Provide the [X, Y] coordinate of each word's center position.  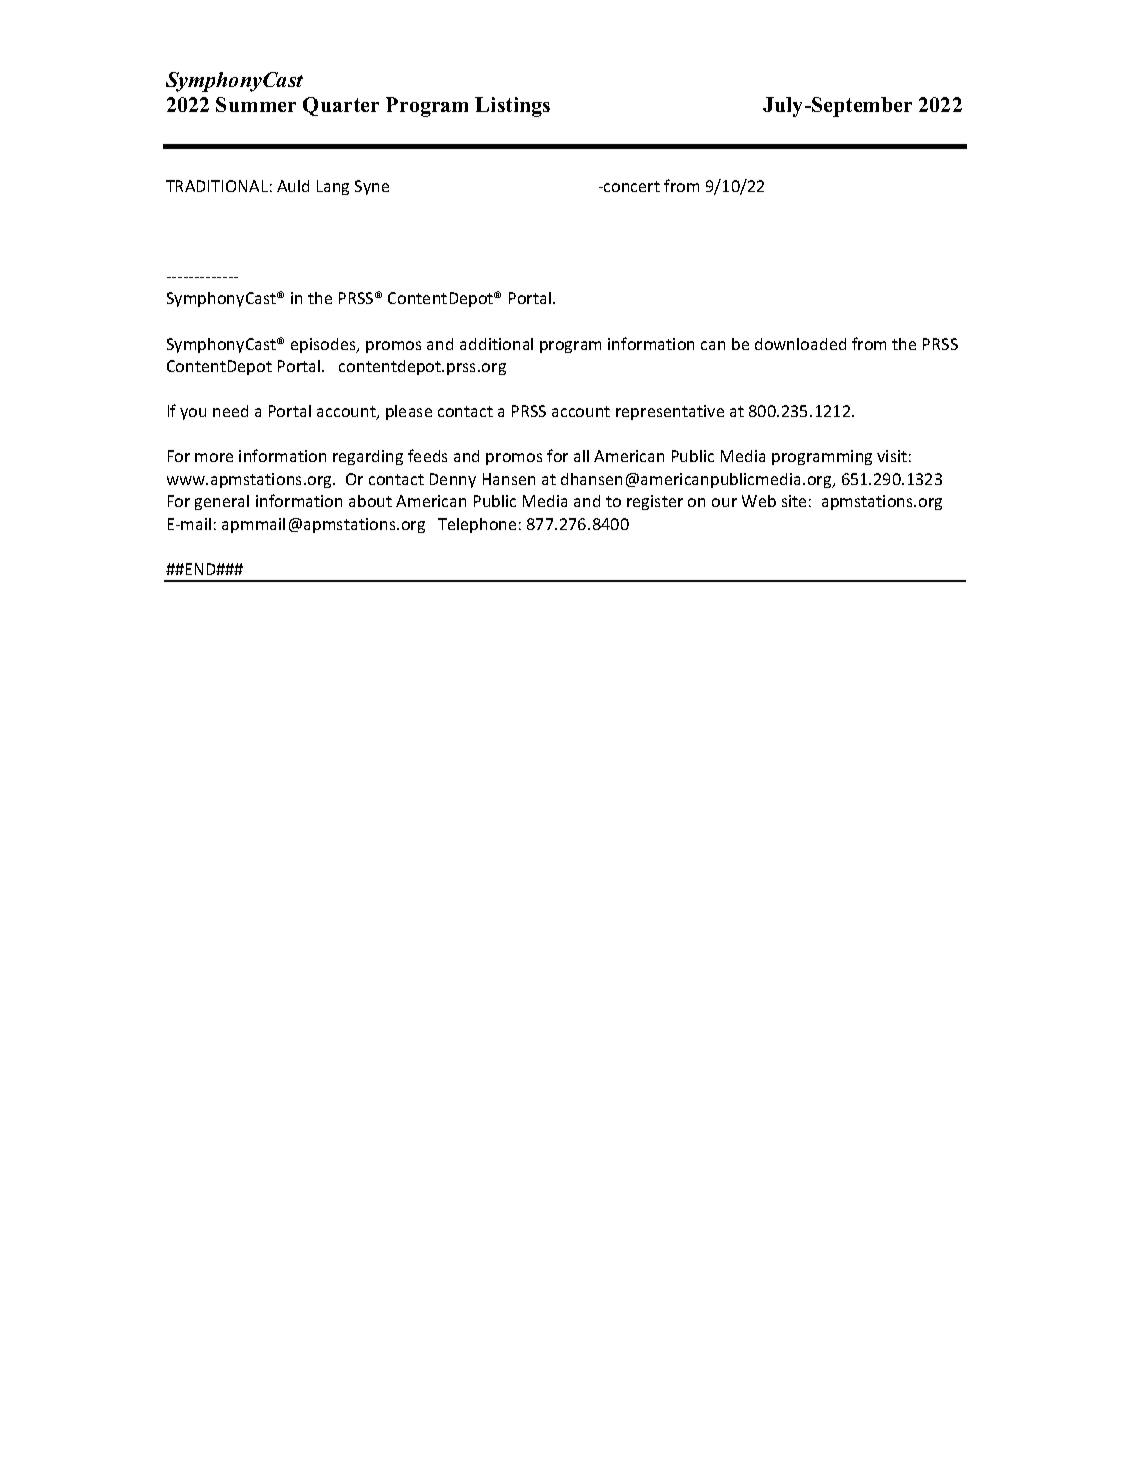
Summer [256, 104]
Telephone [477, 525]
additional [496, 344]
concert [631, 186]
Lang [333, 187]
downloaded [800, 344]
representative [670, 412]
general [222, 502]
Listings [512, 107]
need [230, 411]
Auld [293, 186]
